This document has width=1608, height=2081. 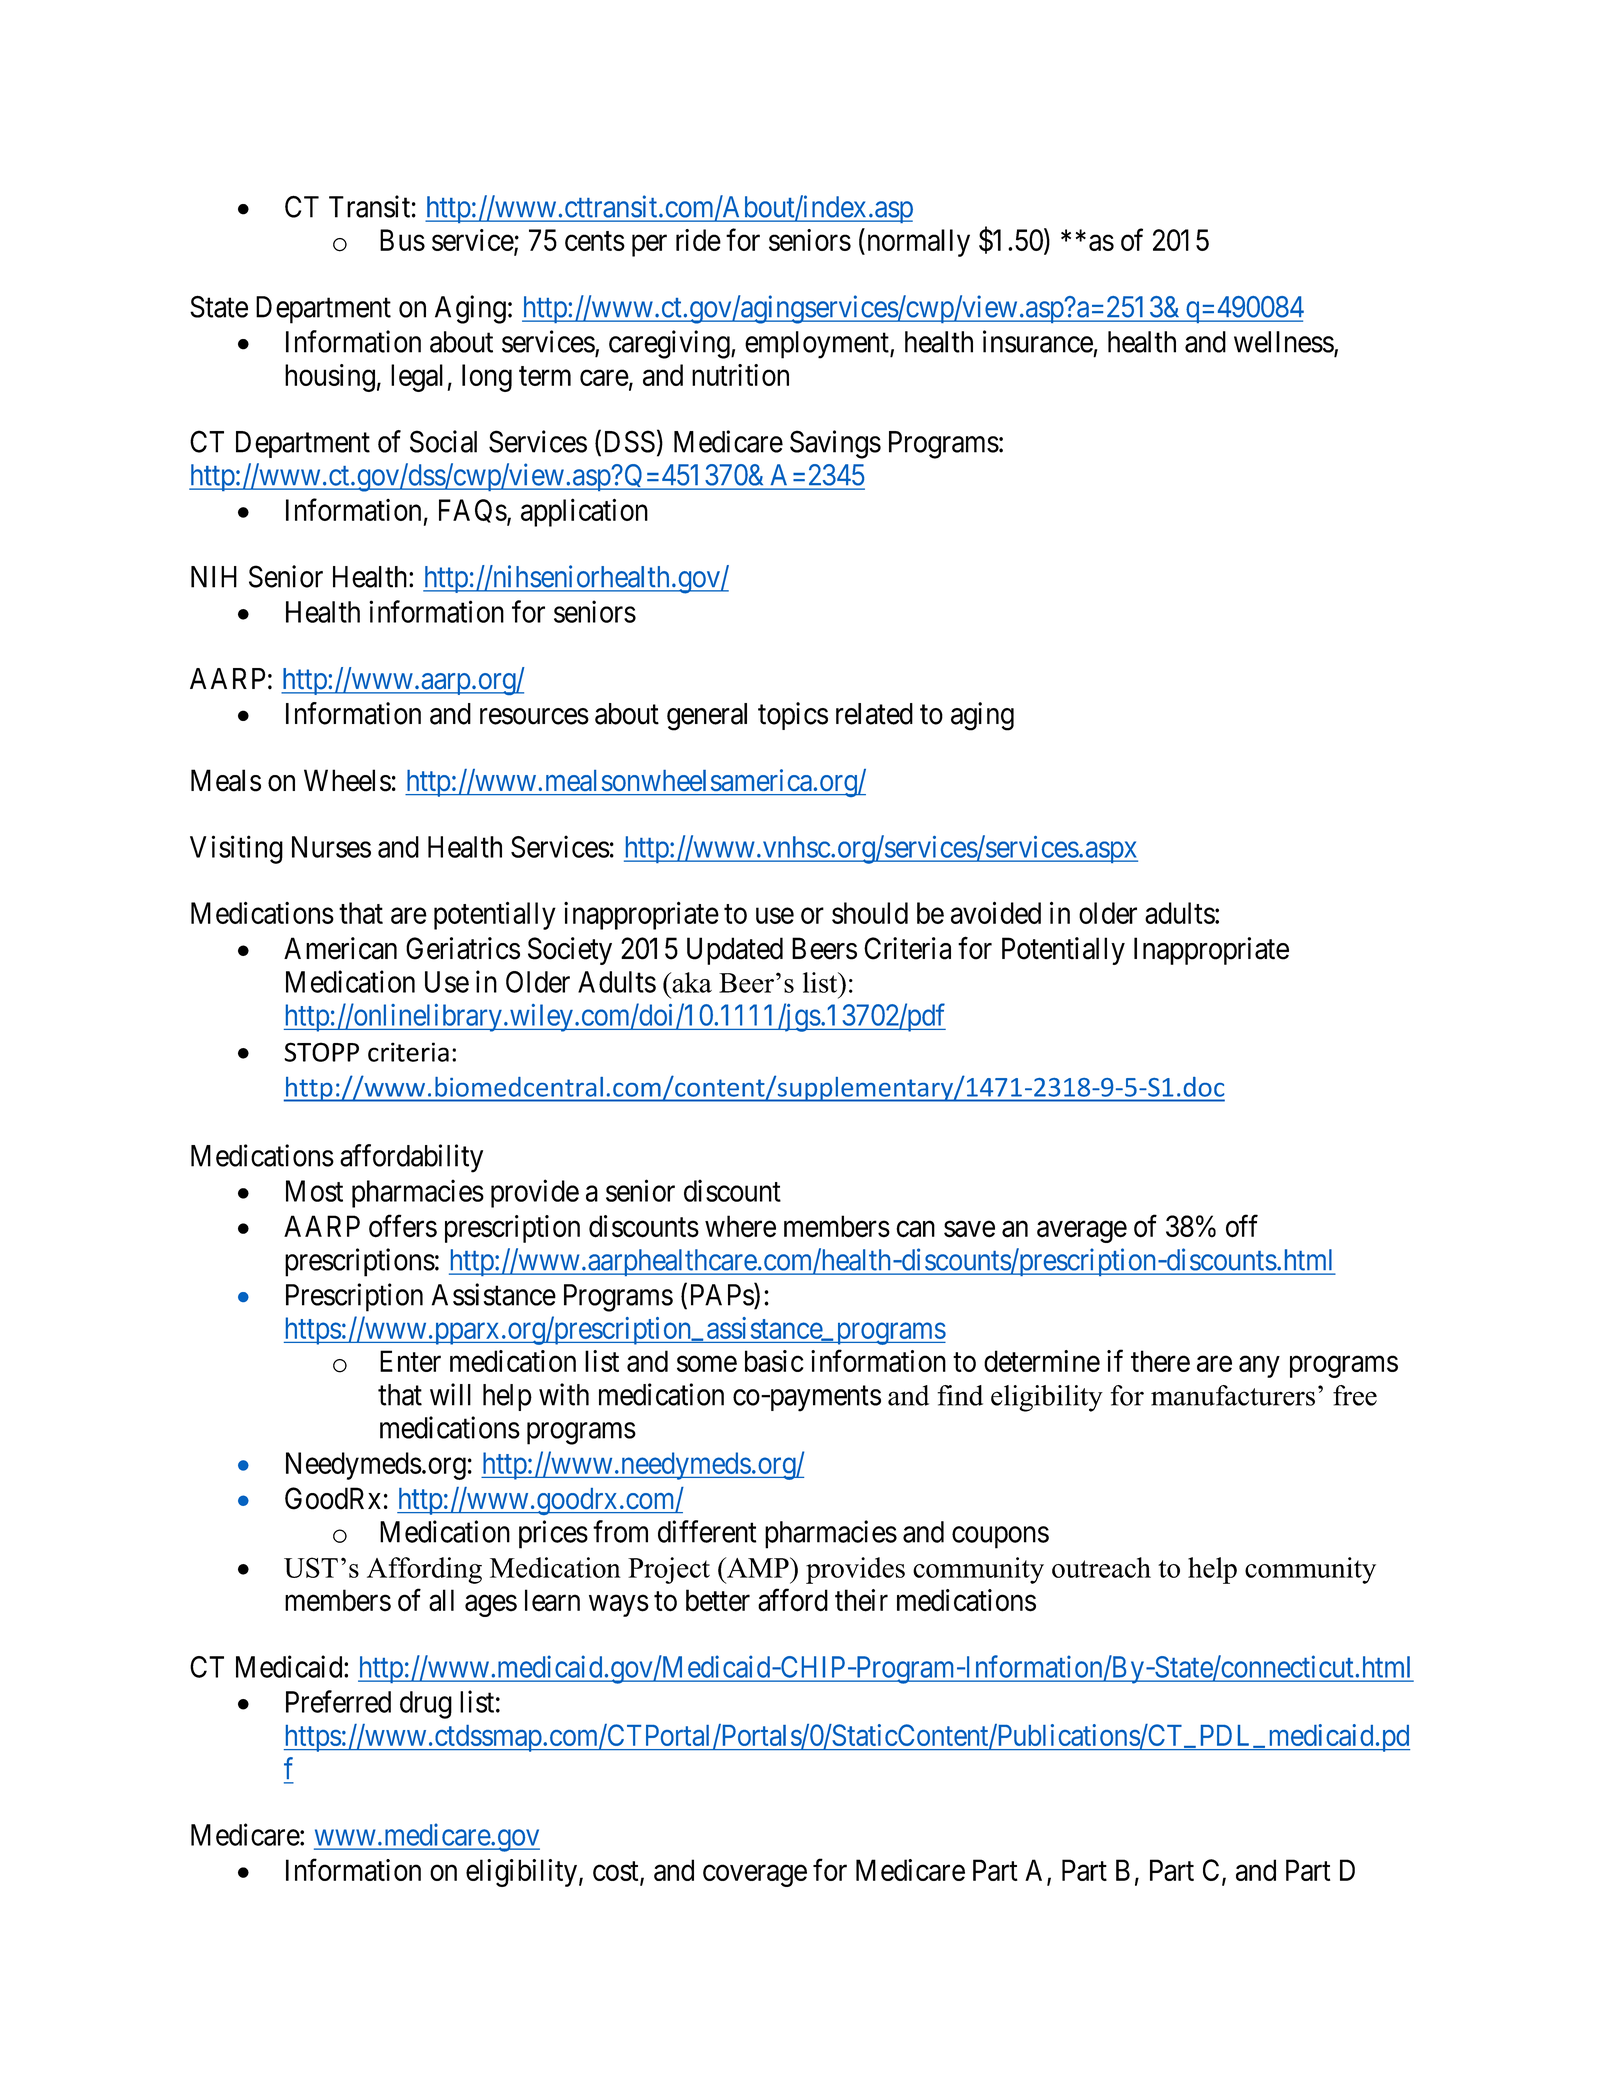 What do you see at coordinates (450, 1394) in the document?
I see `will` at bounding box center [450, 1394].
